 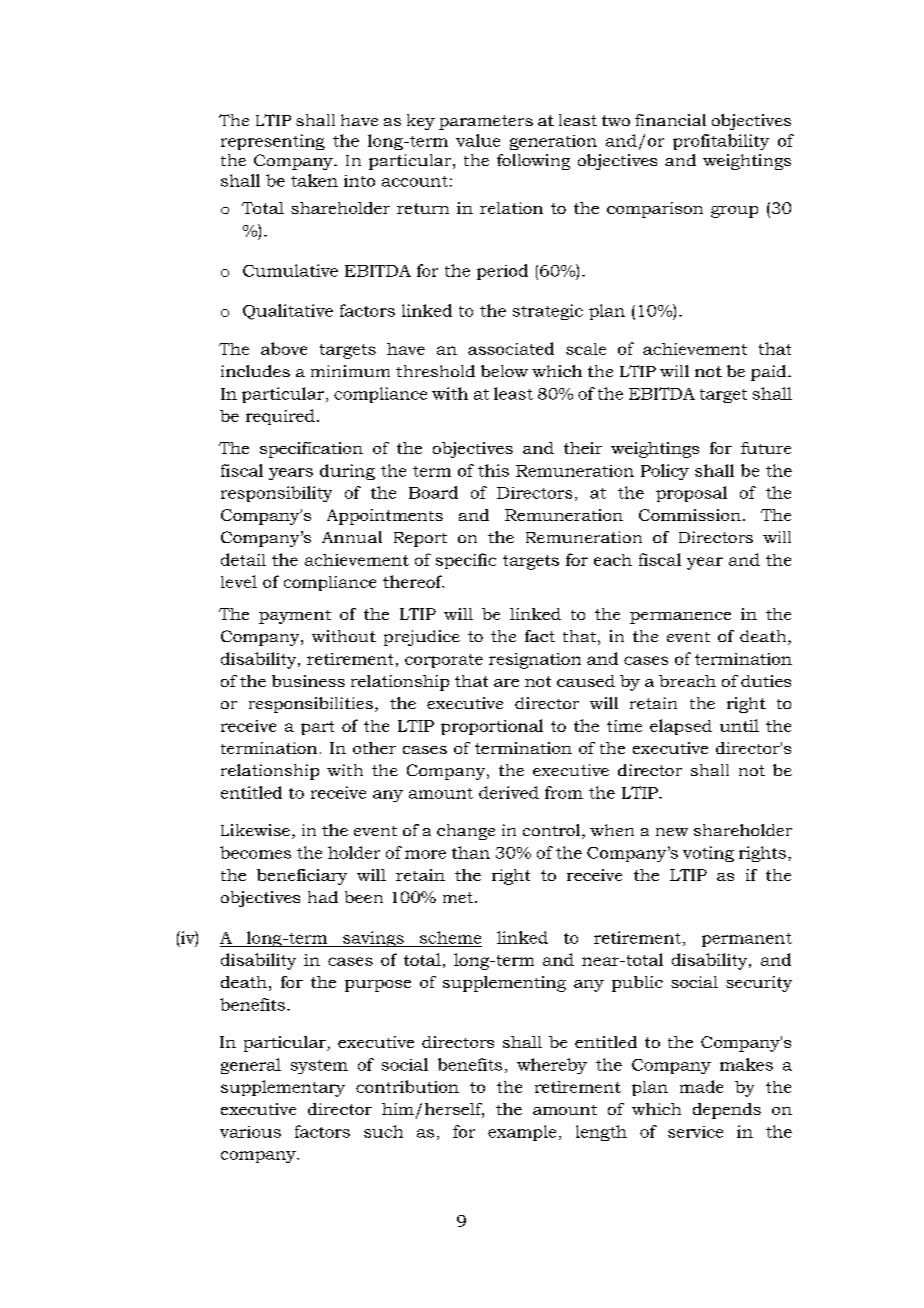 I want to click on permanence, so click(x=680, y=618).
